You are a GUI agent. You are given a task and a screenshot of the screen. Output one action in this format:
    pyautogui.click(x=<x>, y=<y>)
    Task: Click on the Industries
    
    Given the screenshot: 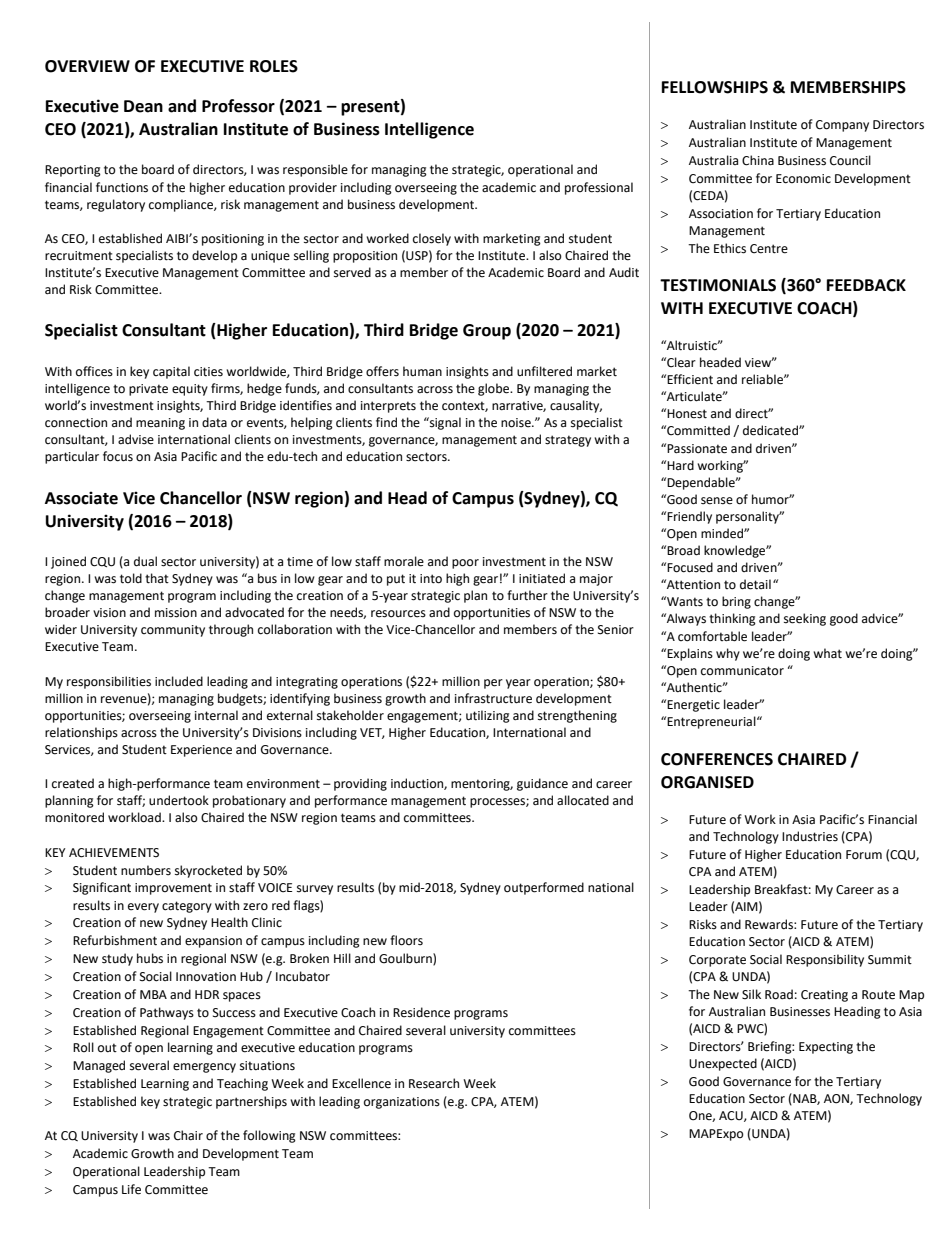 What is the action you would take?
    pyautogui.click(x=810, y=836)
